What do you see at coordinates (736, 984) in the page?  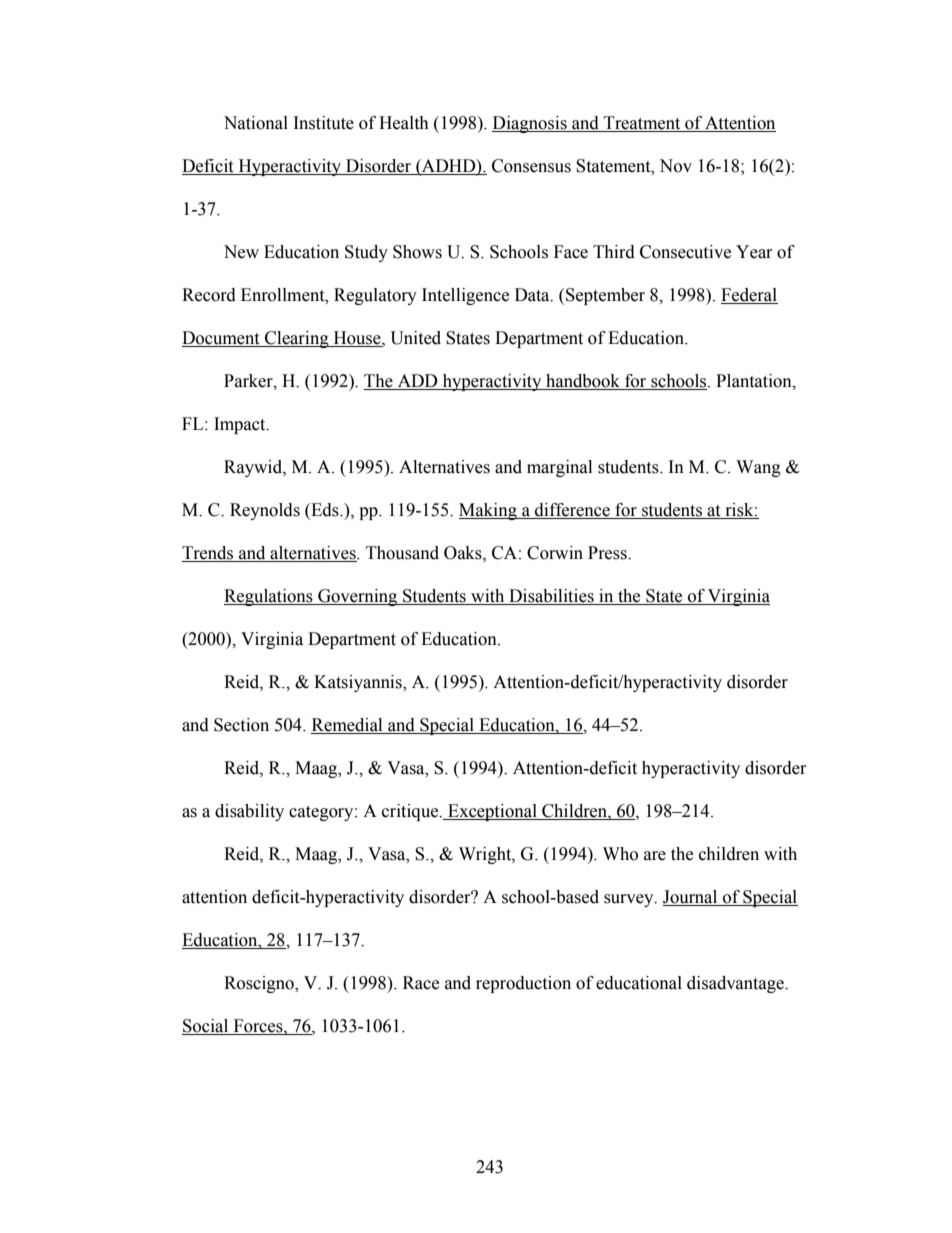 I see `disadvantage` at bounding box center [736, 984].
